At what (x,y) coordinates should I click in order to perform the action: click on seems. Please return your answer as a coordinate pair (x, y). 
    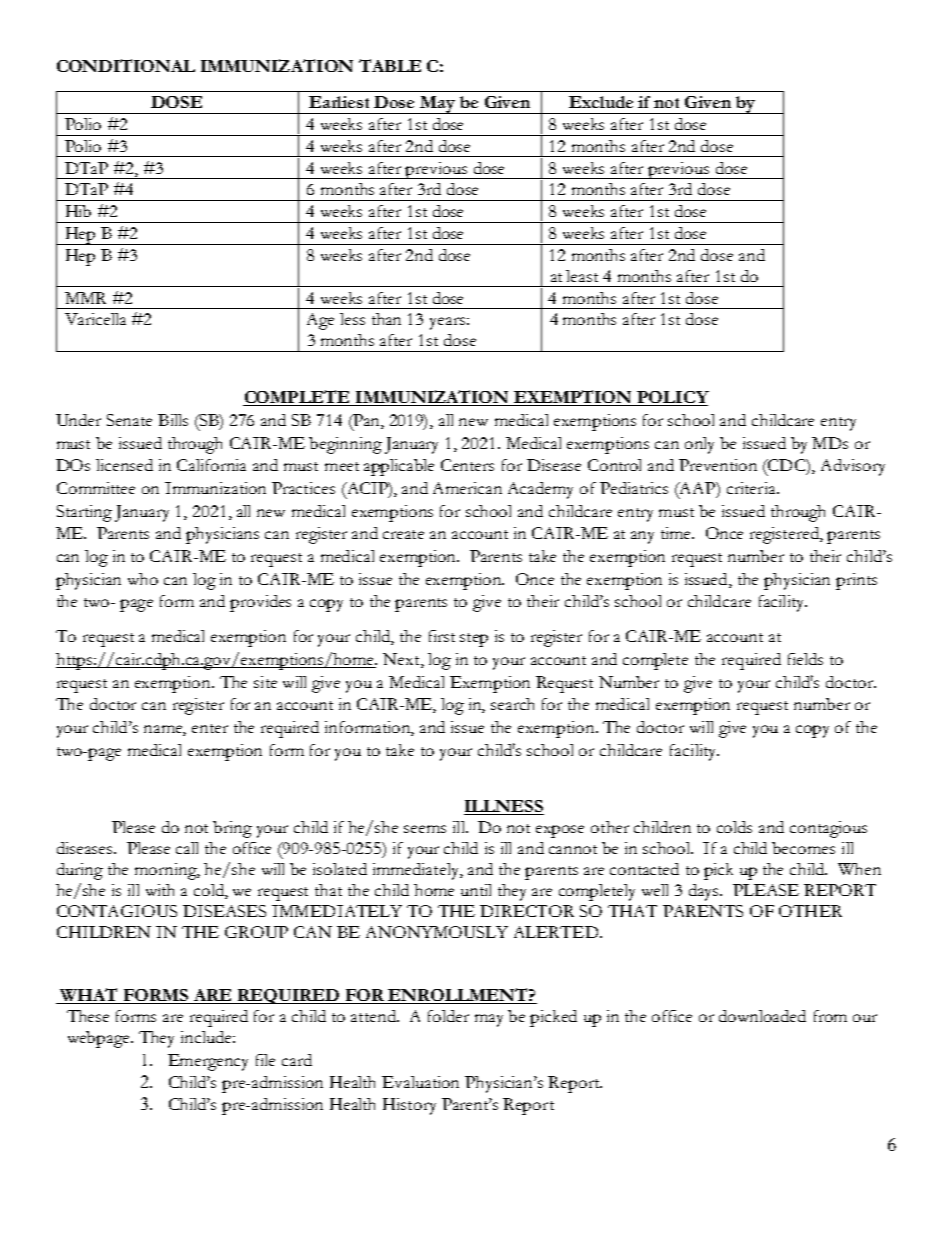
    Looking at the image, I should click on (425, 829).
